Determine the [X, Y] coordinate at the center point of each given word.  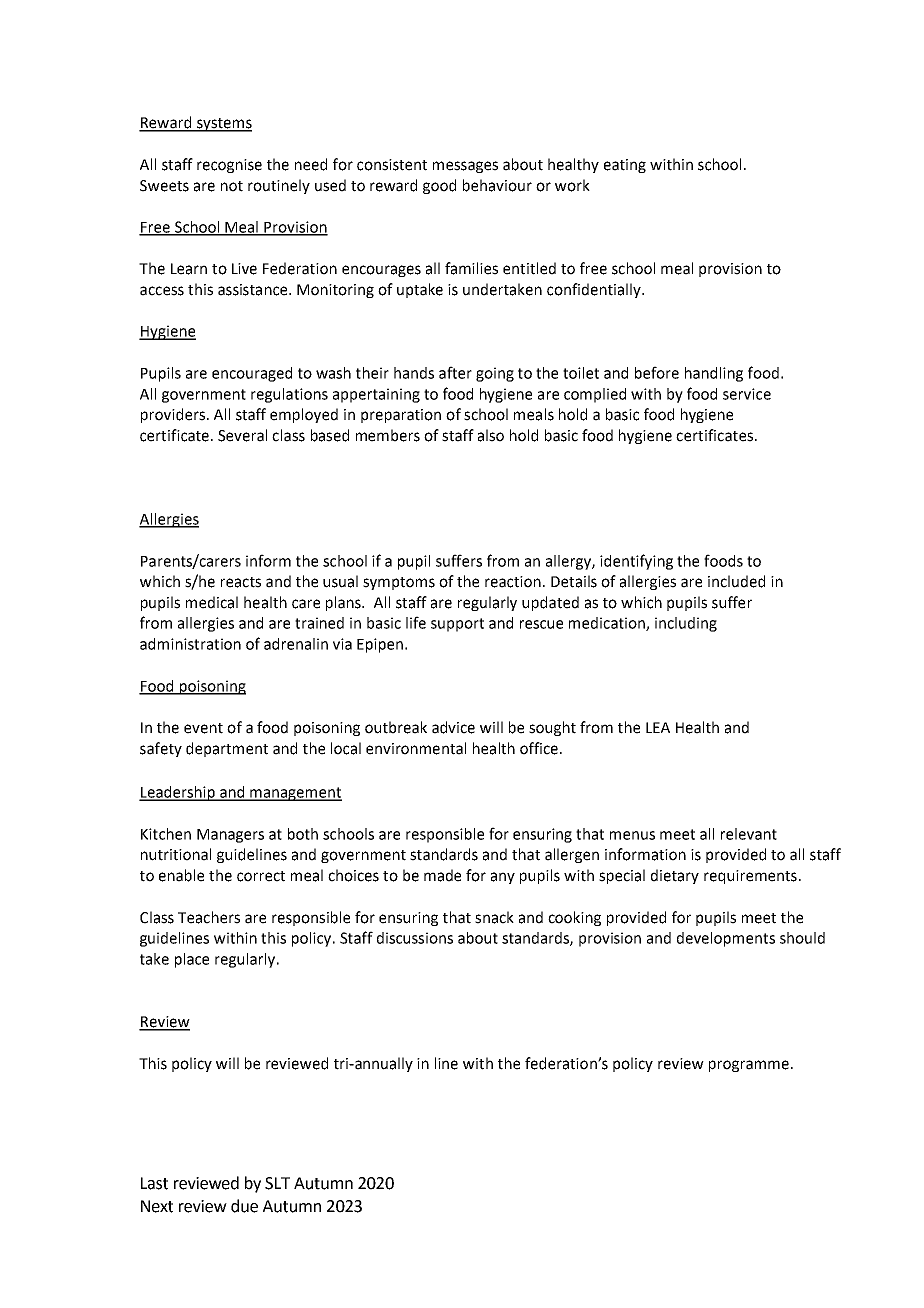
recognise [229, 166]
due [244, 1206]
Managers [230, 836]
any [503, 878]
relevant [749, 834]
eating [625, 166]
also [491, 435]
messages [465, 167]
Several [242, 435]
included [736, 581]
